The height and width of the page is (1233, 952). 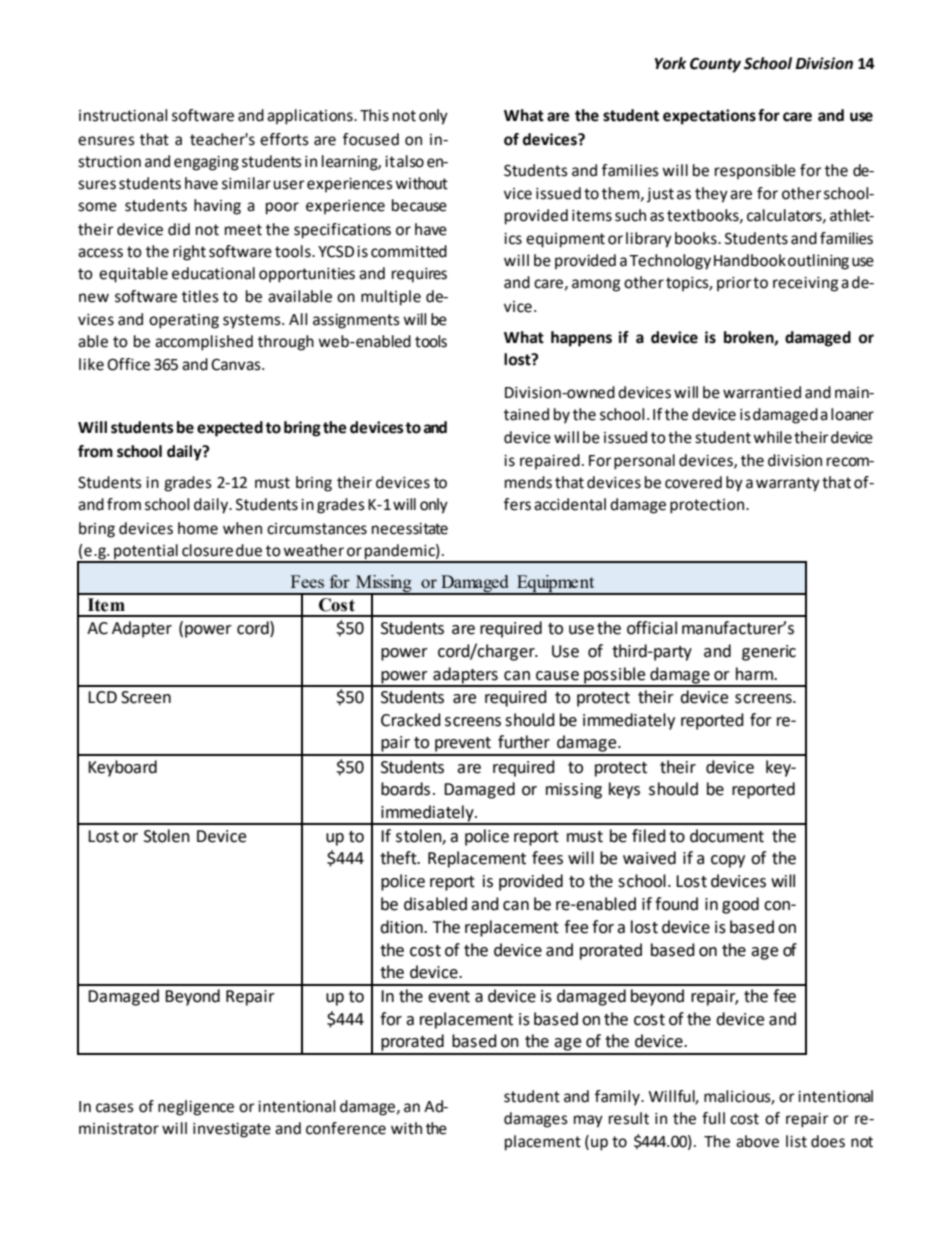 I want to click on document, so click(x=727, y=836).
